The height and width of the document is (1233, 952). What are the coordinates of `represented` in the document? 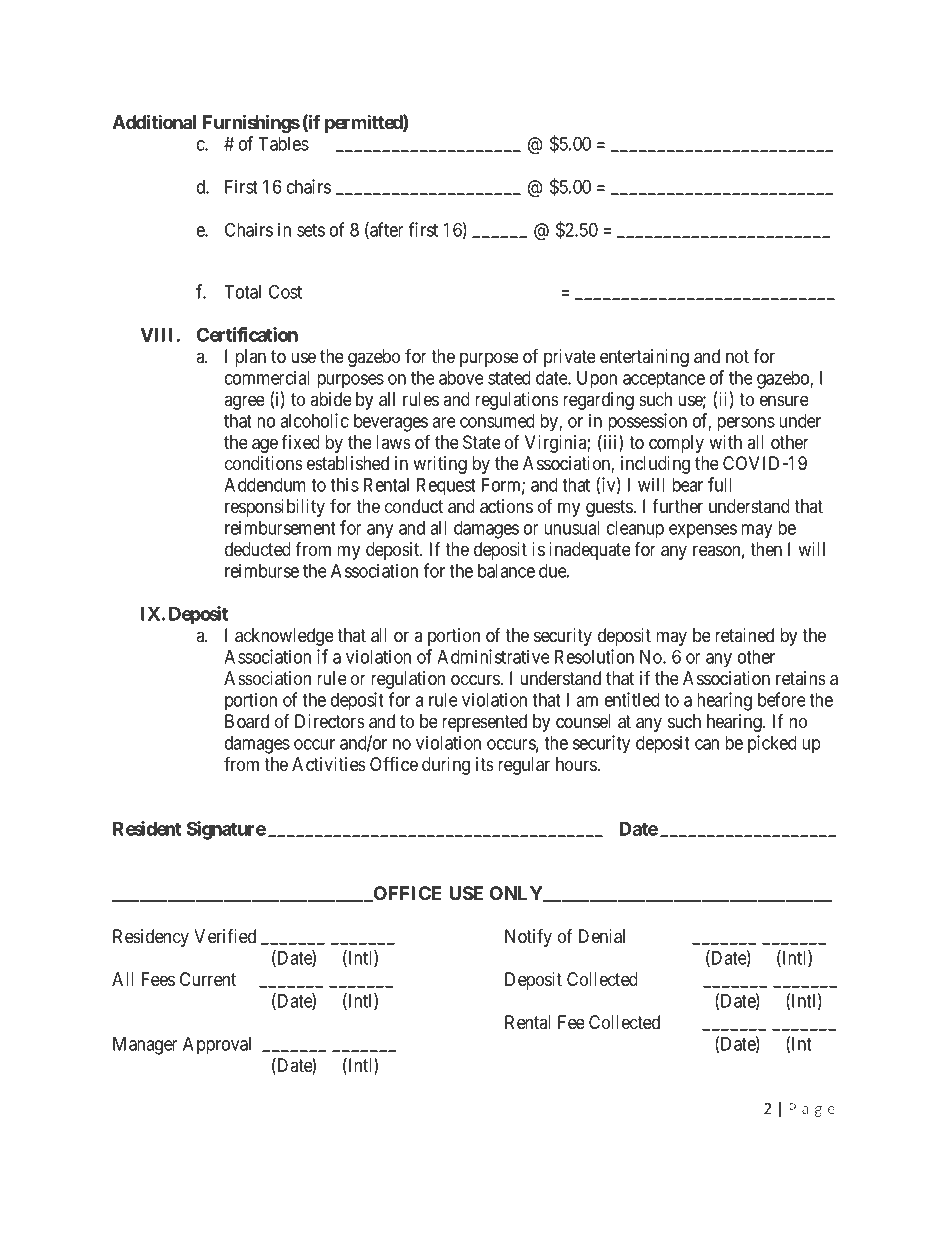 It's located at (484, 723).
